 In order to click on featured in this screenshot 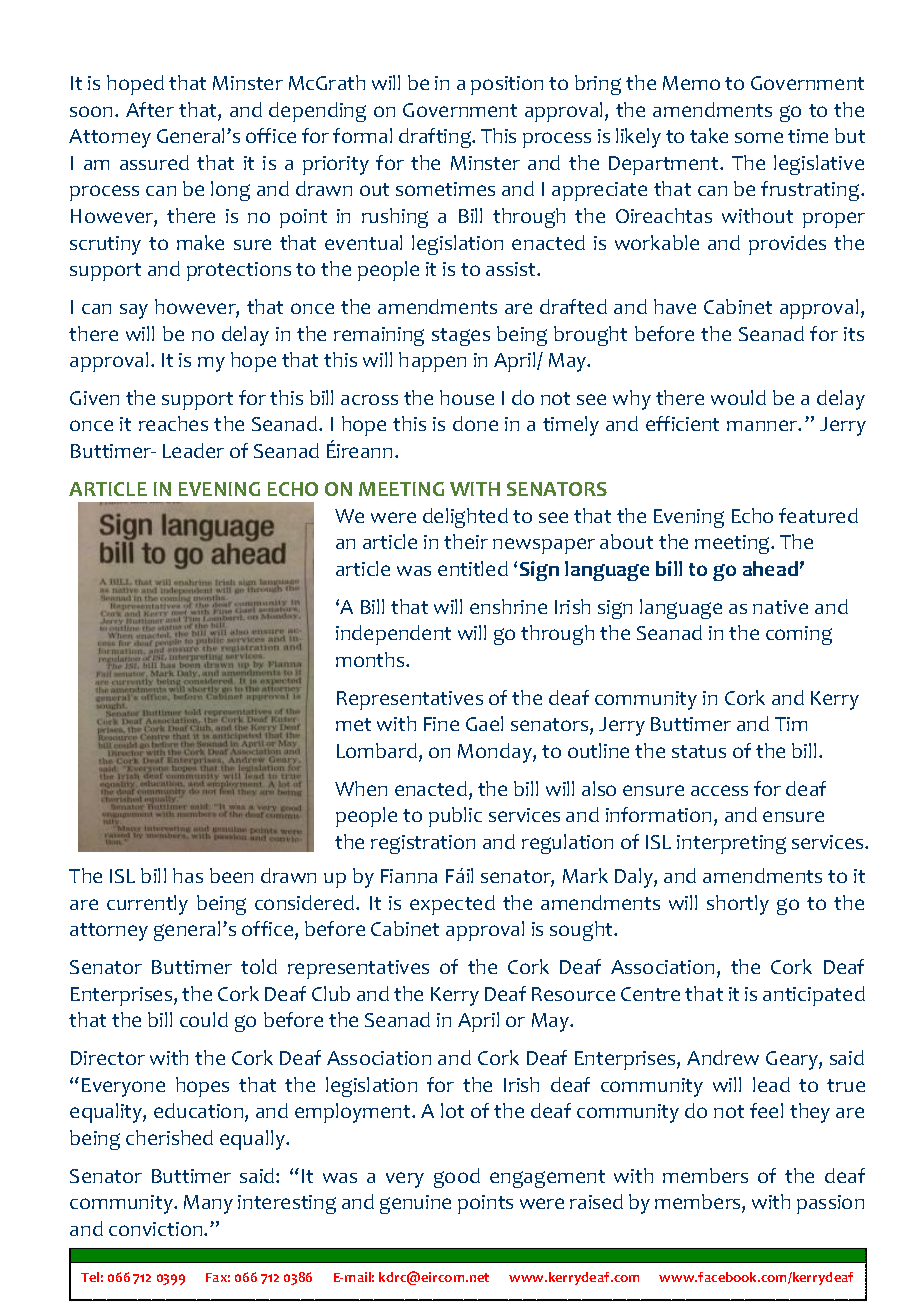, I will do `click(818, 515)`.
